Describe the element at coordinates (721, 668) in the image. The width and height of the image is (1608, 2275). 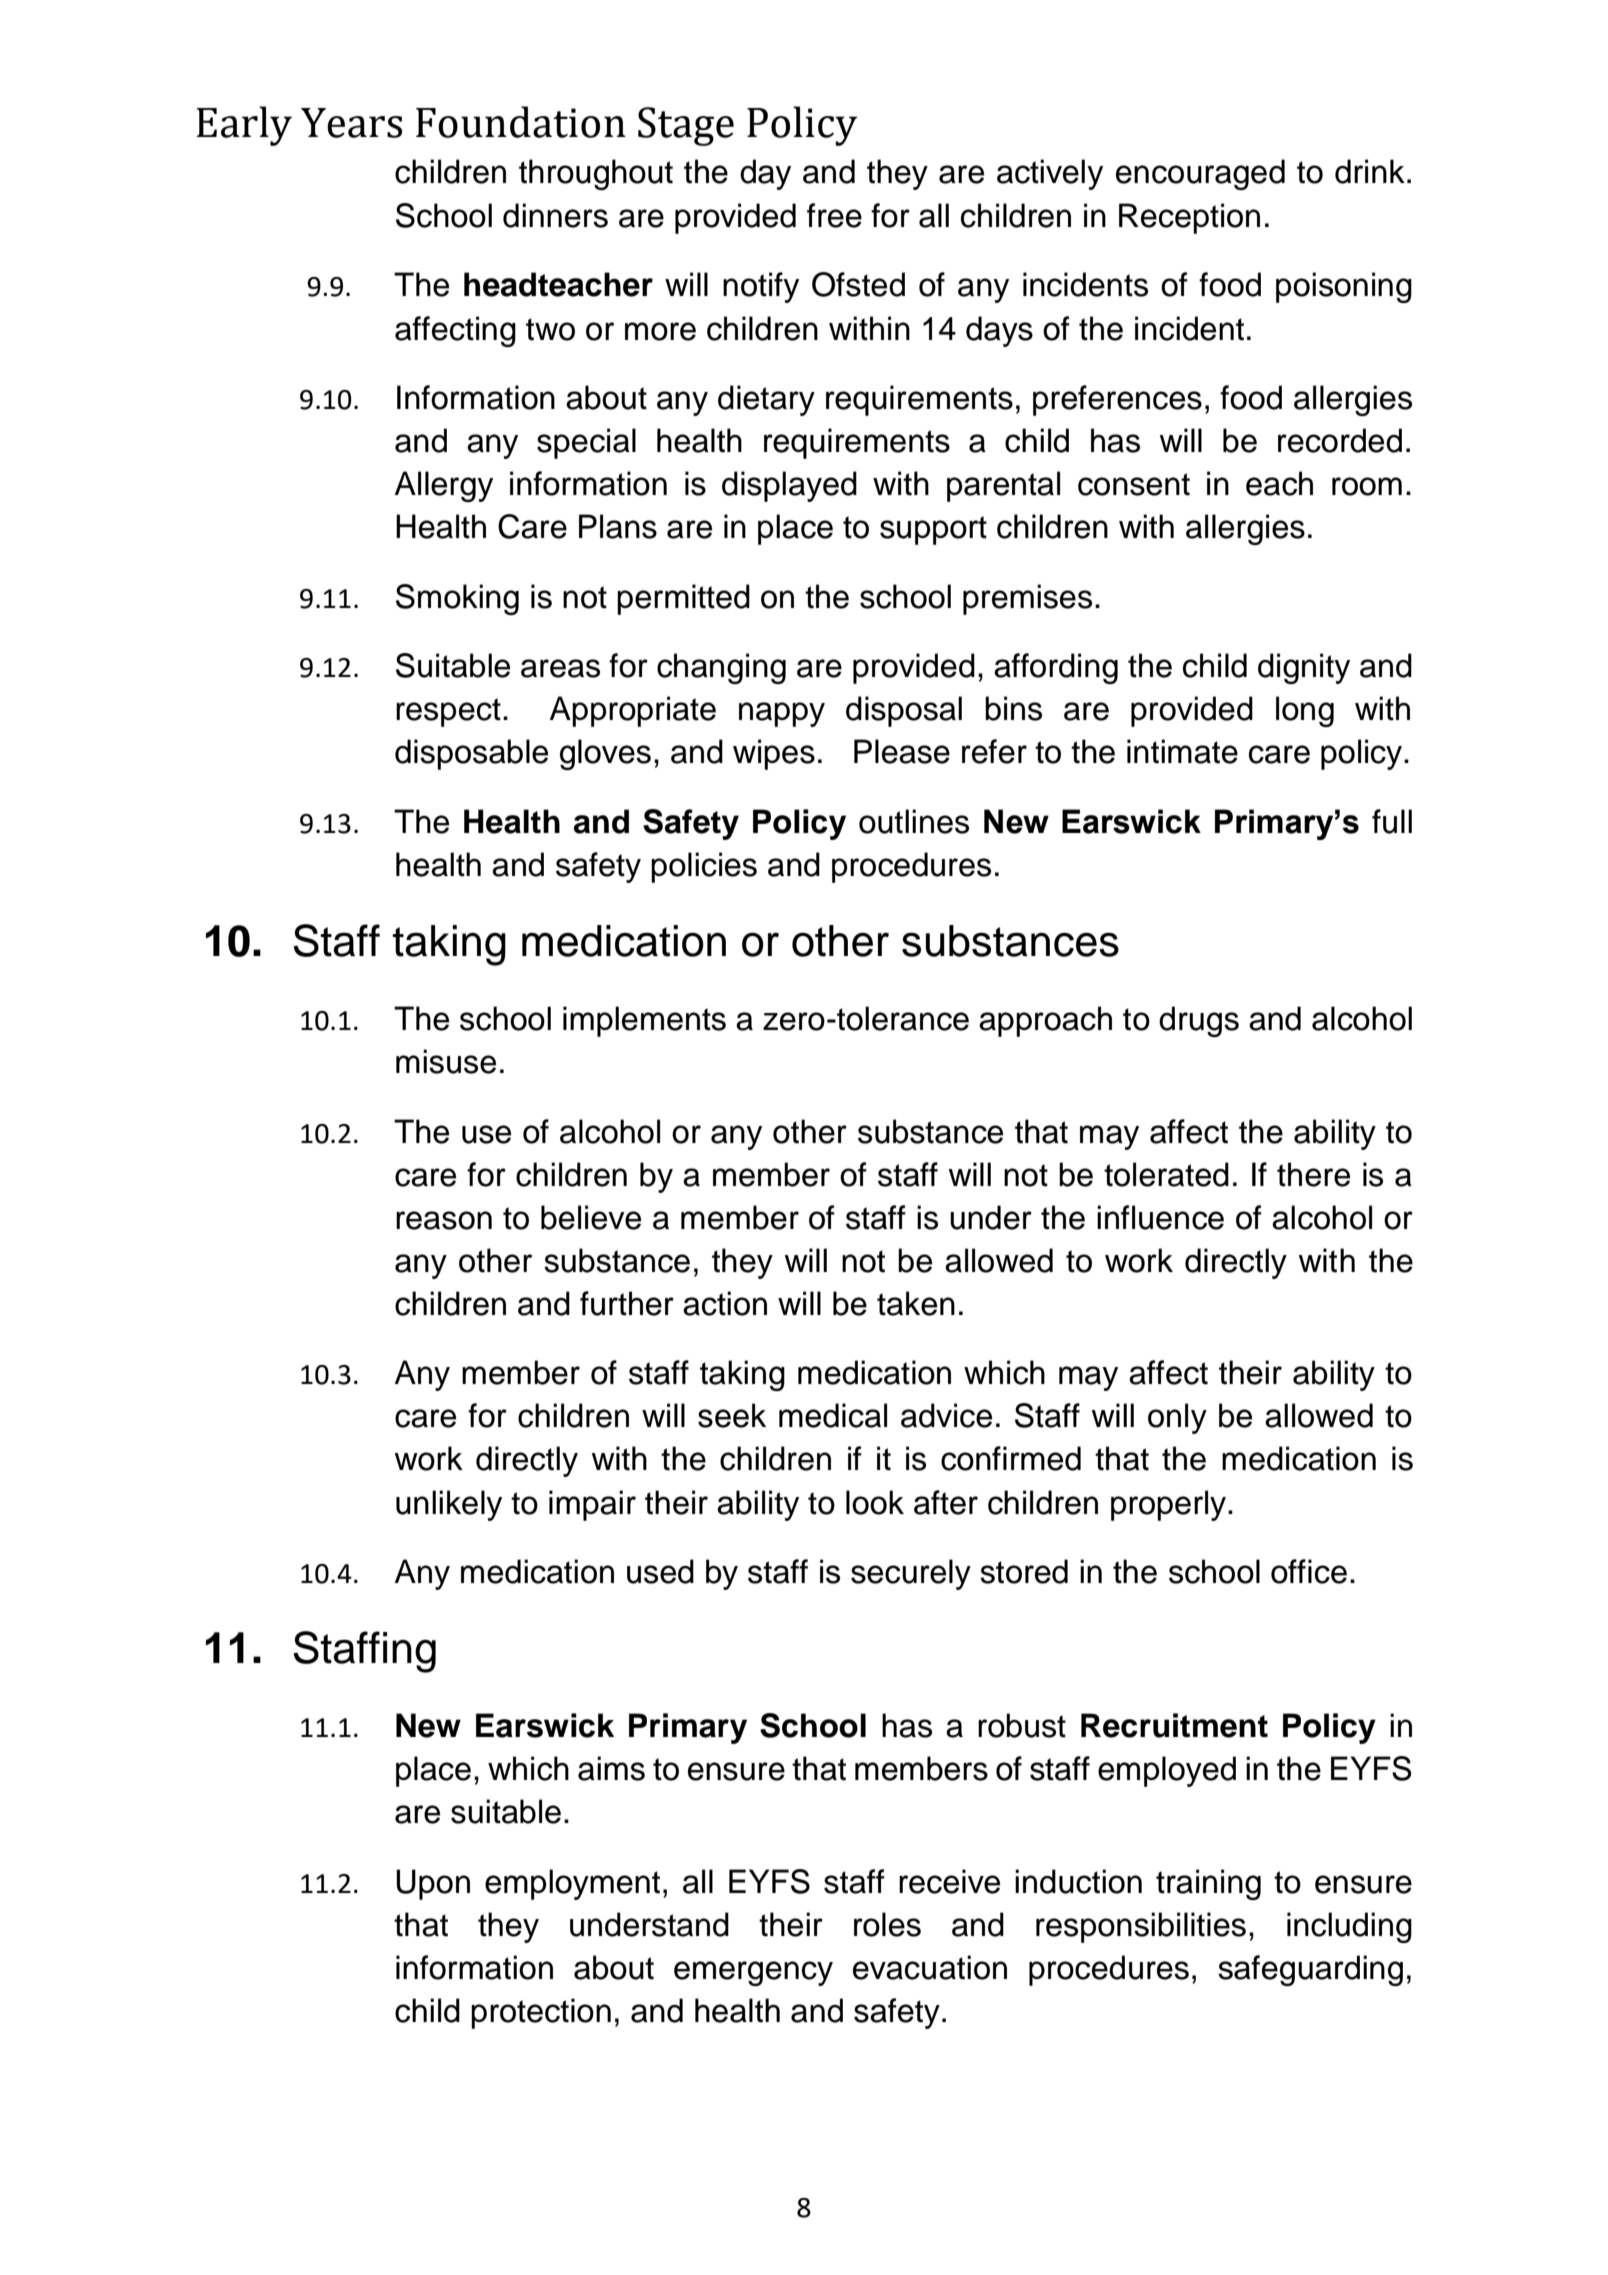
I see `changing` at that location.
